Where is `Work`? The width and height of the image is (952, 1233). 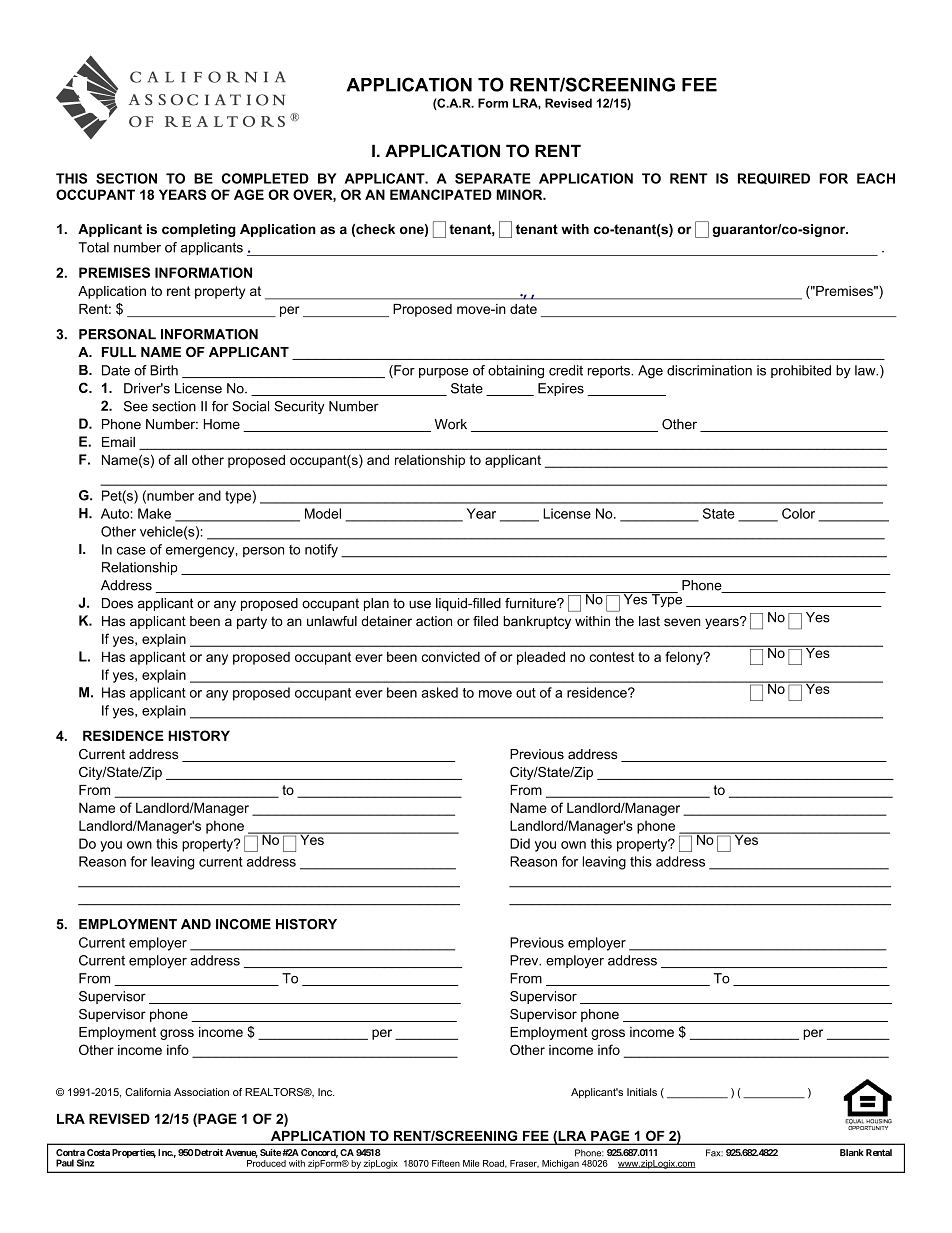
Work is located at coordinates (451, 424).
